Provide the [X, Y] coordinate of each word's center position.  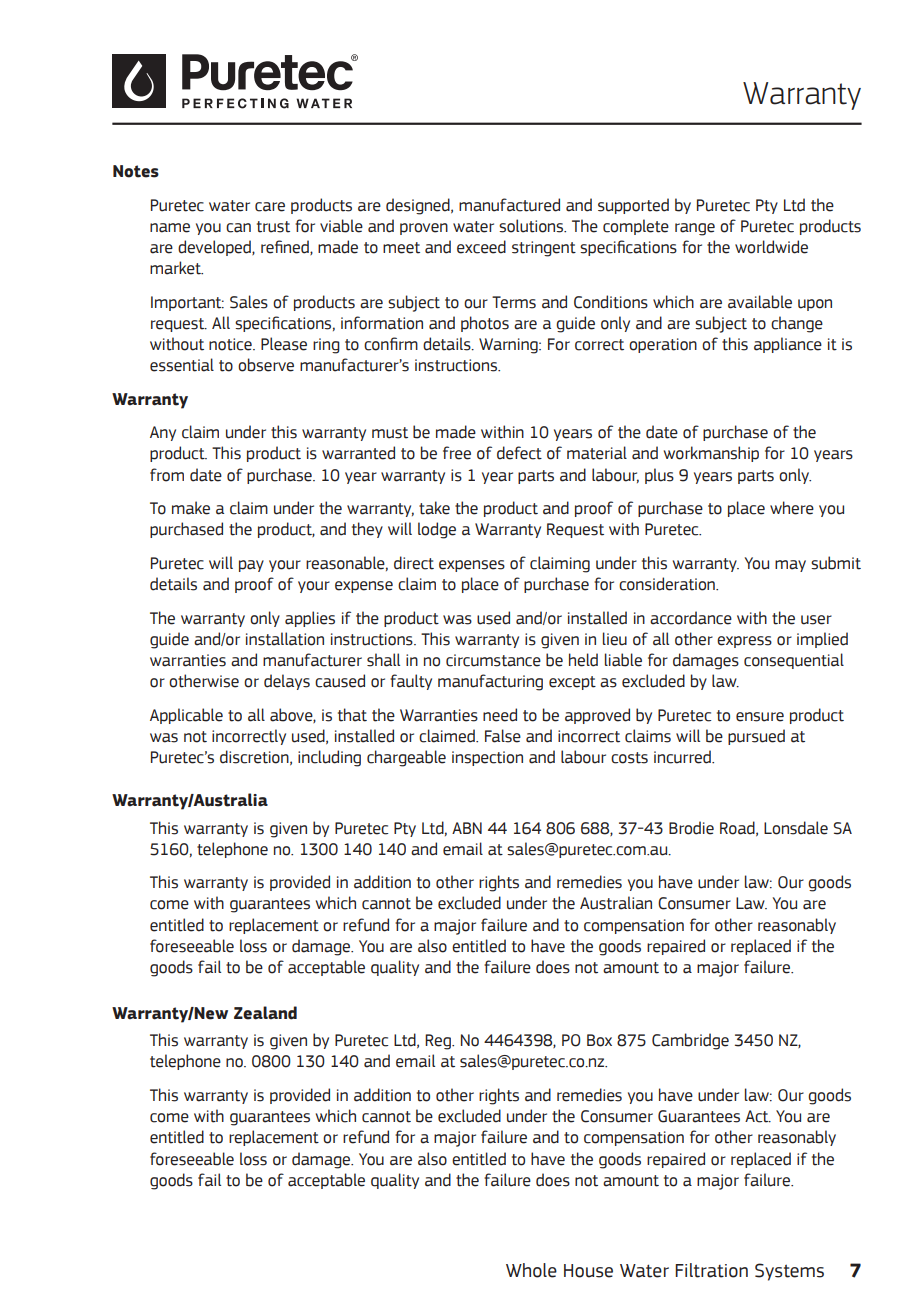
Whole [531, 1270]
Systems [789, 1272]
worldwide [771, 247]
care [270, 207]
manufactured [509, 205]
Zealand [265, 1013]
